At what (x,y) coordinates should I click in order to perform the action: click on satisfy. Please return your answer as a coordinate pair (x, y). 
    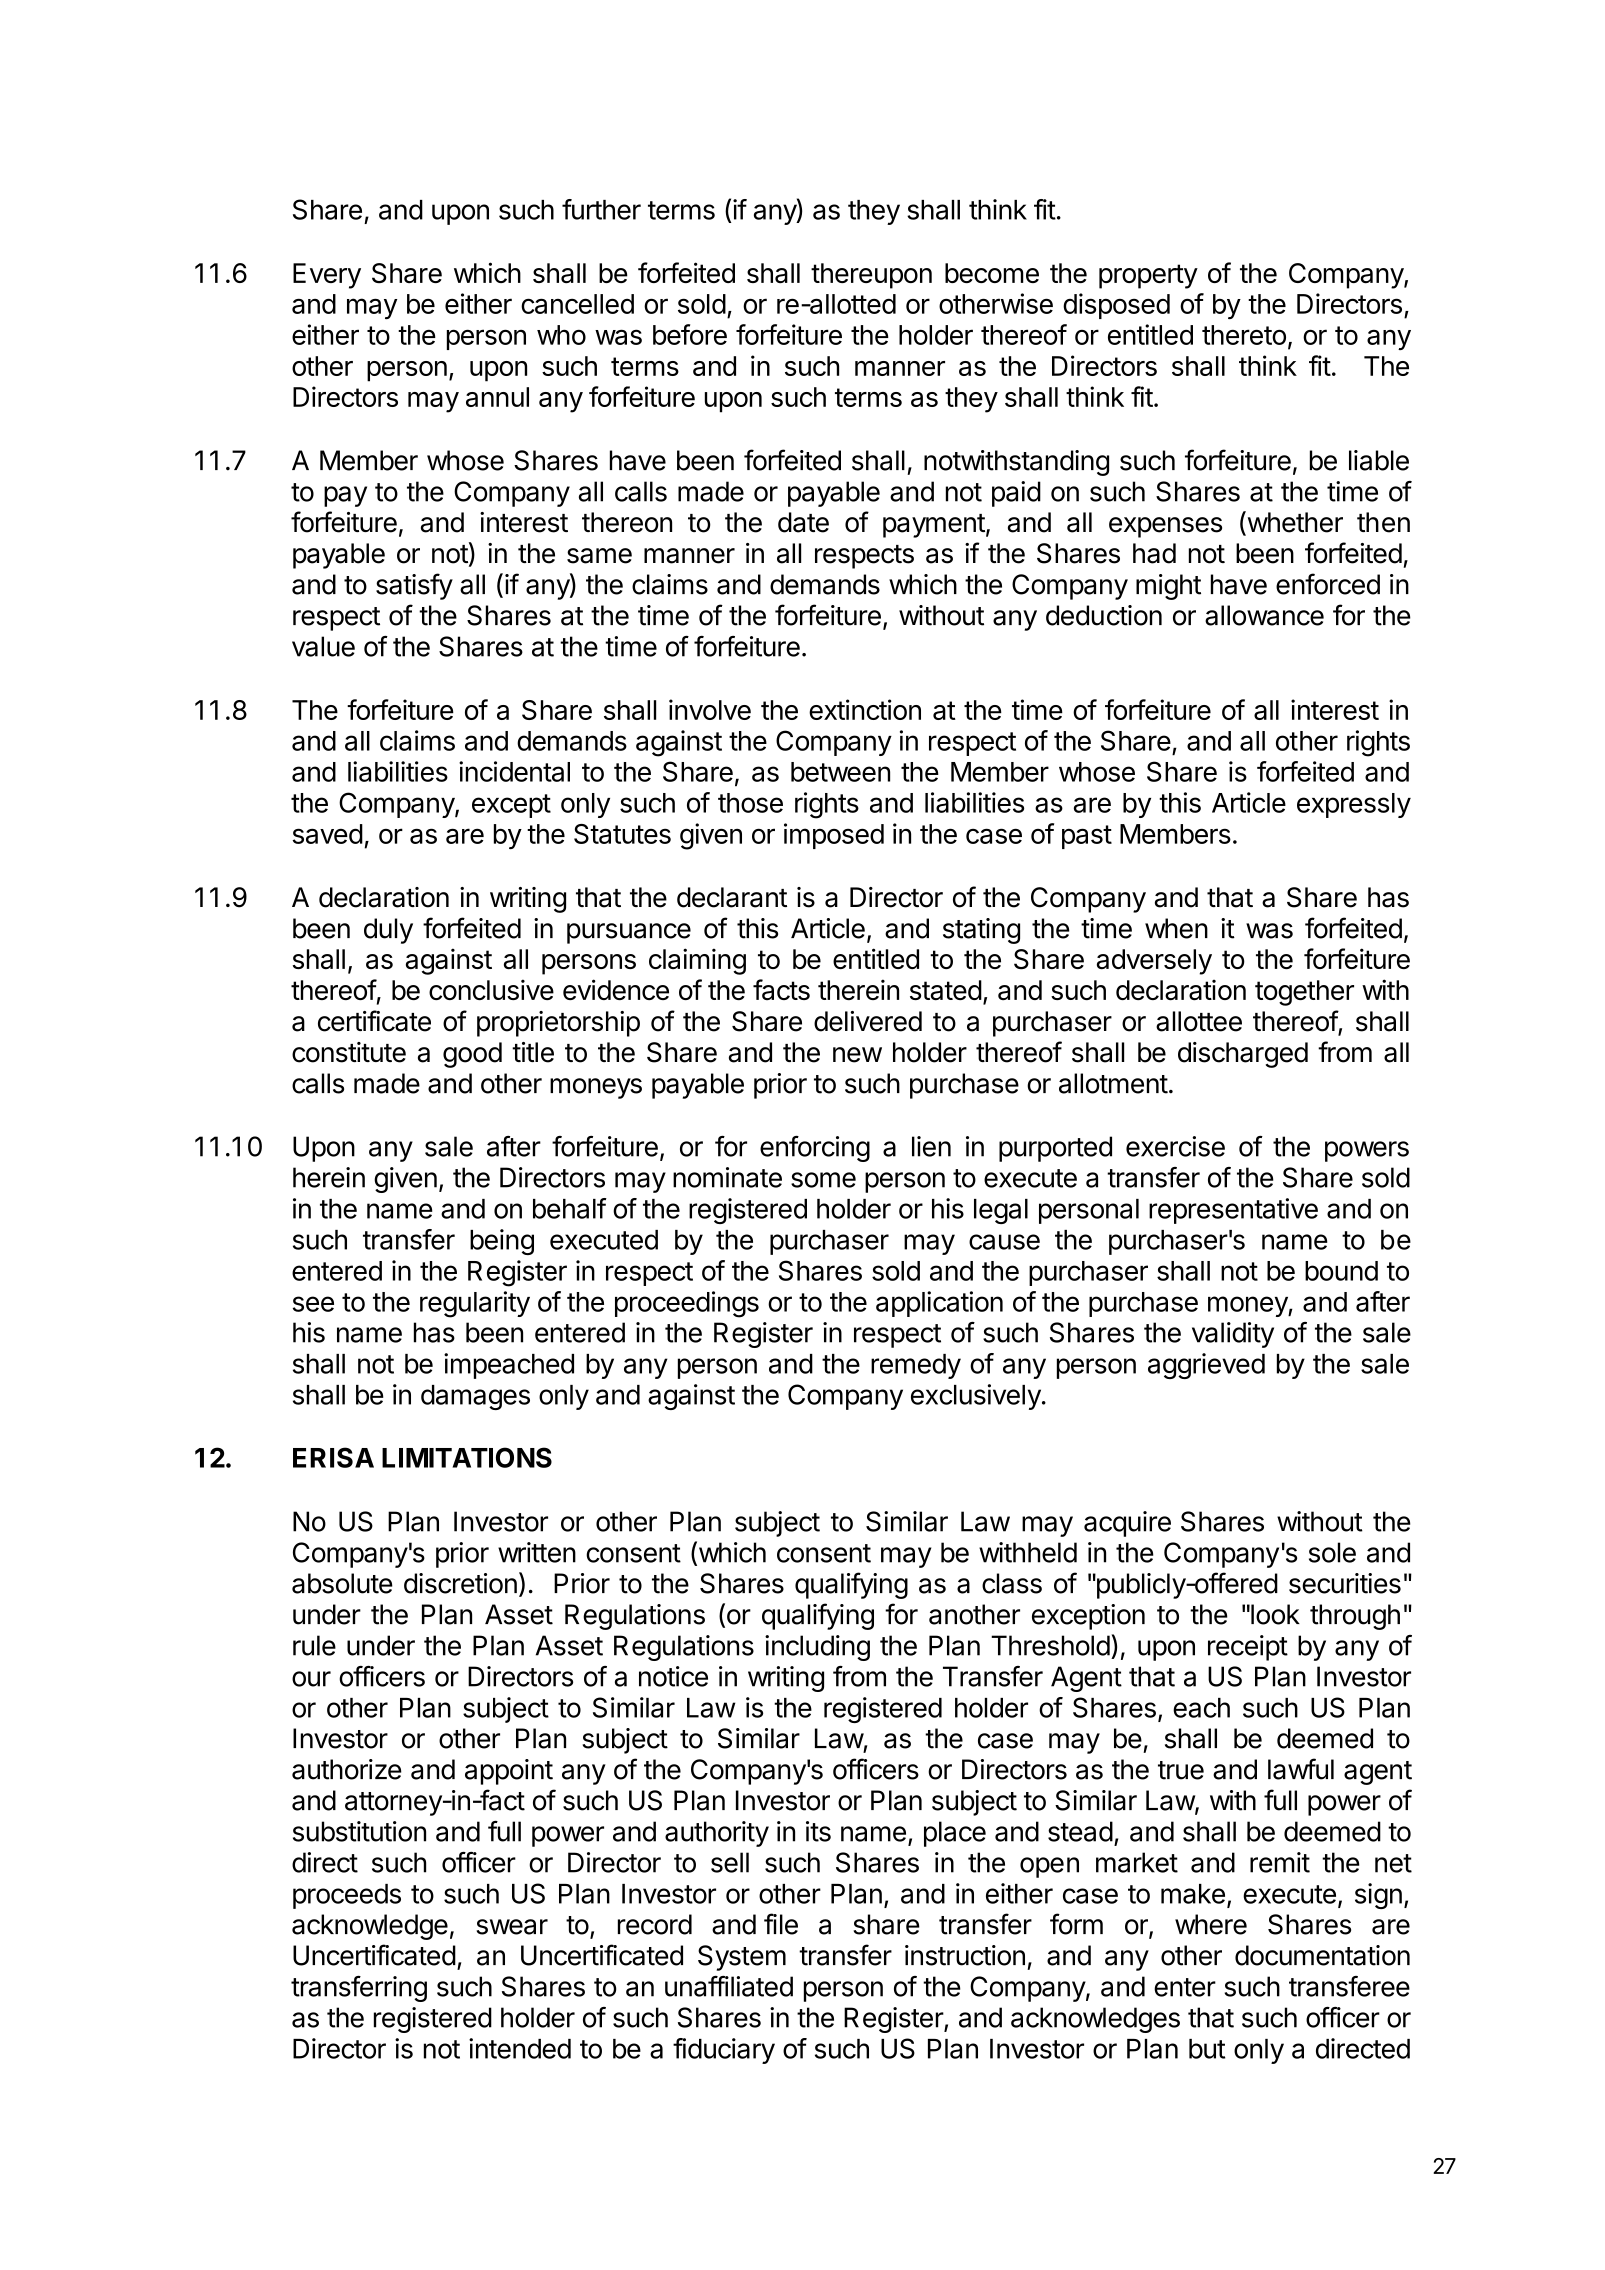
    Looking at the image, I should click on (414, 586).
